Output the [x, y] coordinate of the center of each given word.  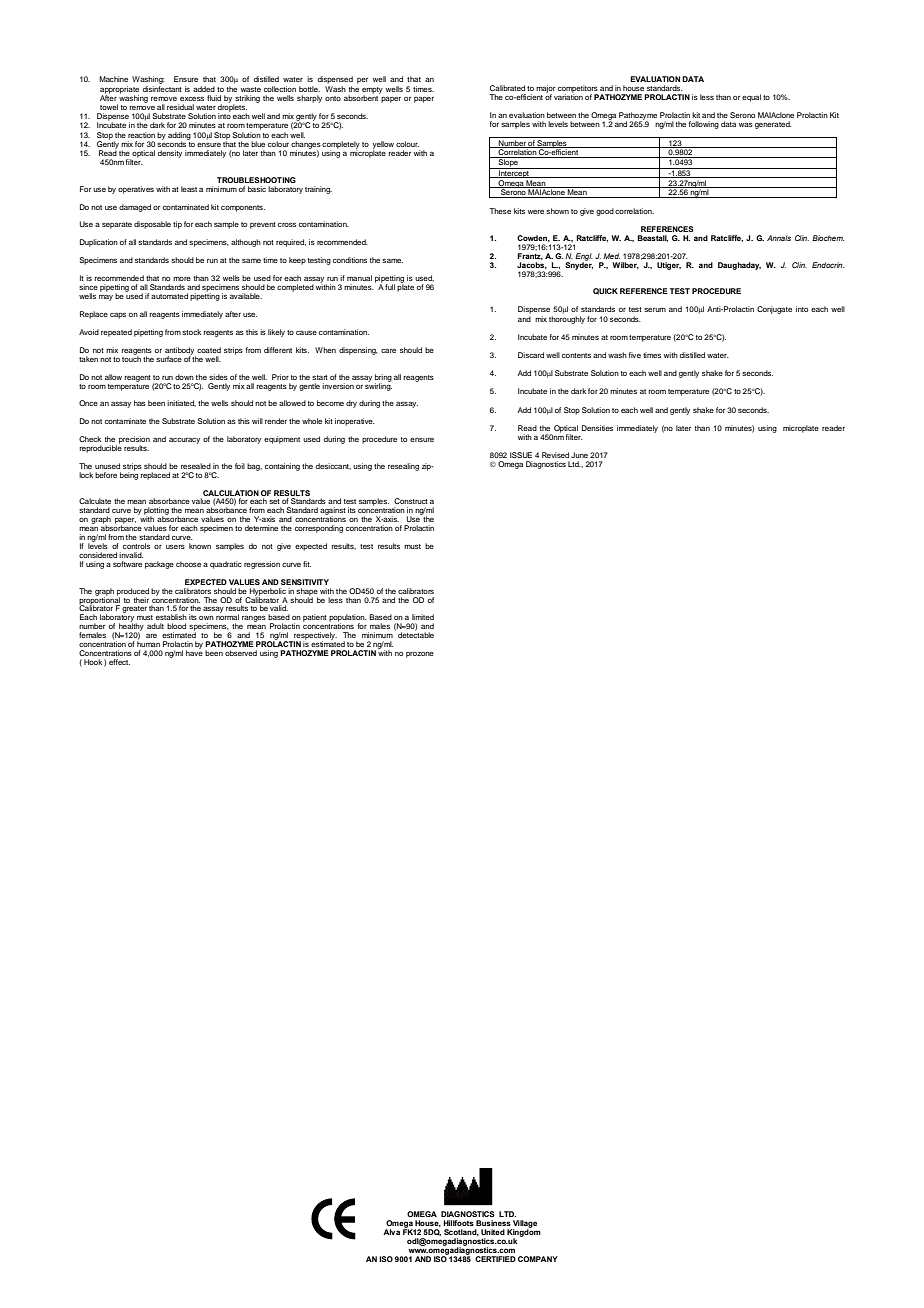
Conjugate [774, 310]
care [388, 351]
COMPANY [538, 1259]
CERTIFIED [495, 1259]
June [579, 455]
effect [119, 662]
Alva [391, 1232]
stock [191, 332]
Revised [555, 455]
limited [423, 617]
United [493, 1232]
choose [188, 564]
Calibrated [507, 88]
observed [241, 653]
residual [180, 107]
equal [751, 98]
